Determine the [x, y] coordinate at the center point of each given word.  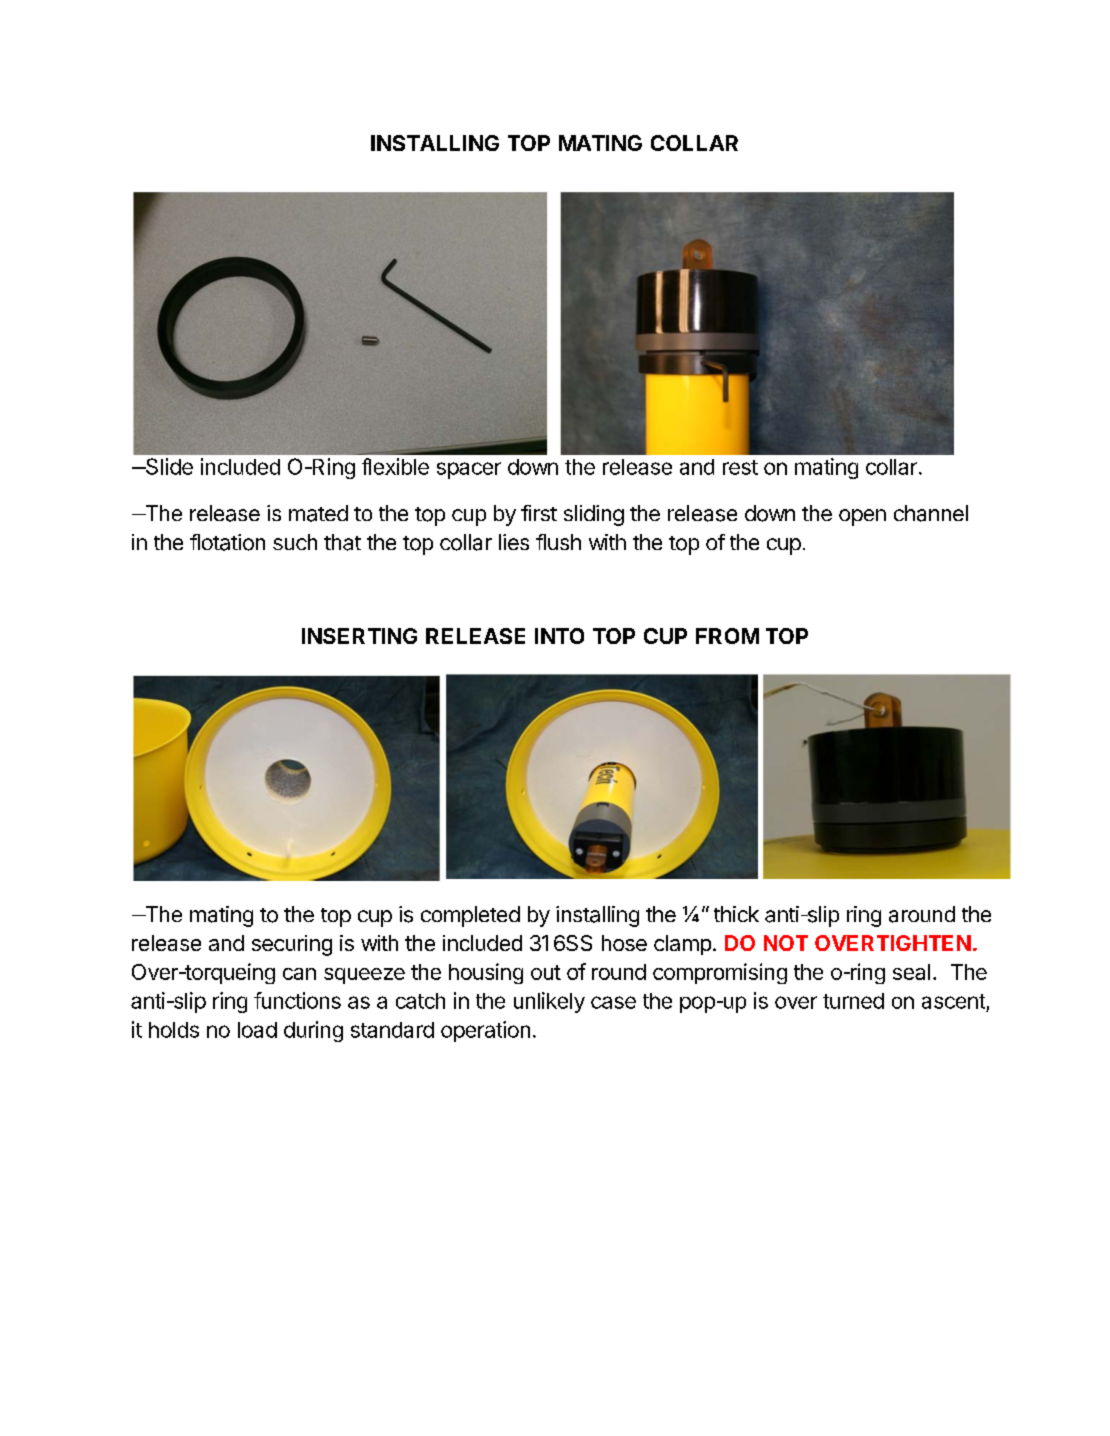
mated [318, 513]
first [539, 513]
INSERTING [359, 636]
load [257, 1030]
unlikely [549, 1002]
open [862, 517]
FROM [727, 636]
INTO [559, 636]
